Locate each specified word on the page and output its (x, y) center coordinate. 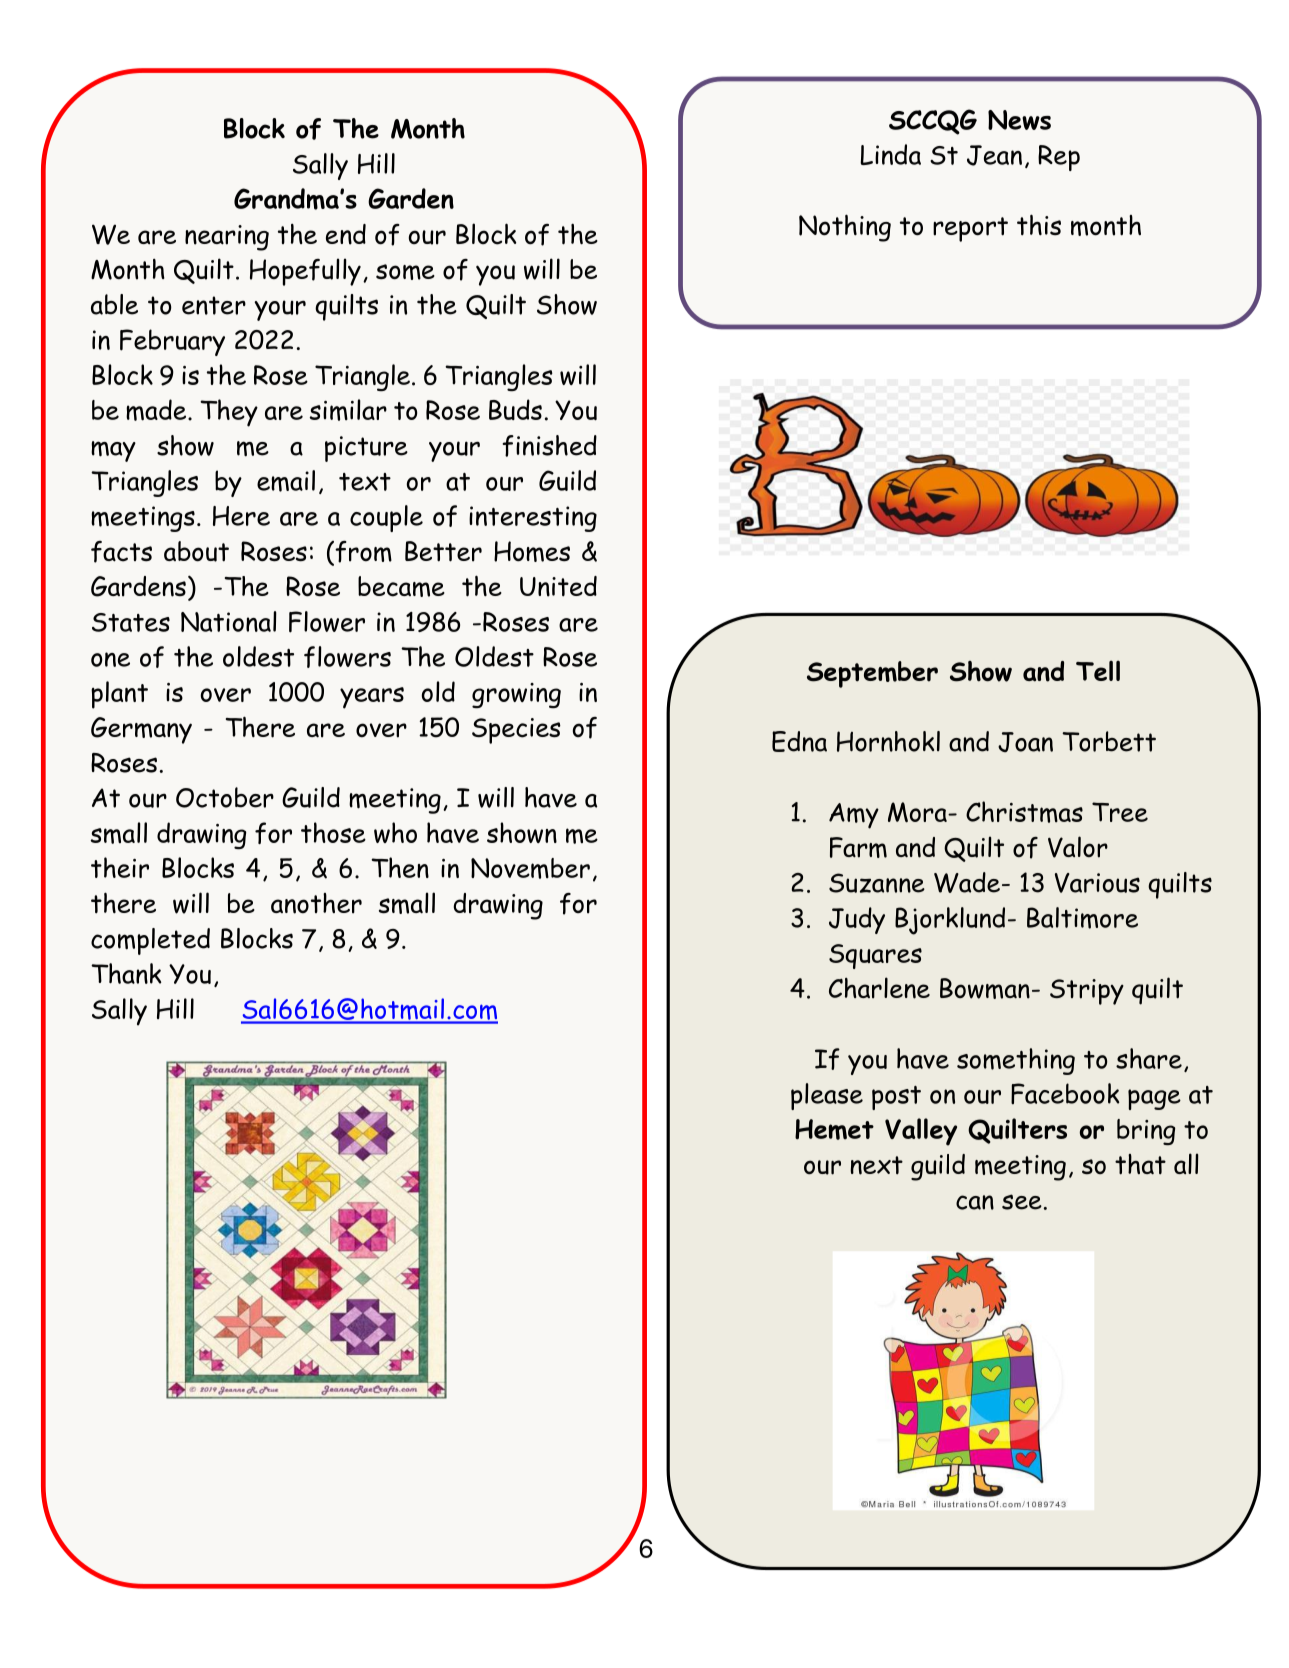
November (530, 868)
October (225, 797)
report (970, 229)
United (558, 586)
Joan (1025, 742)
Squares (875, 956)
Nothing (845, 228)
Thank (126, 973)
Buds (515, 409)
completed (150, 941)
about (196, 551)
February (172, 342)
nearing (227, 238)
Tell (1098, 670)
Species (516, 731)
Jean (994, 155)
